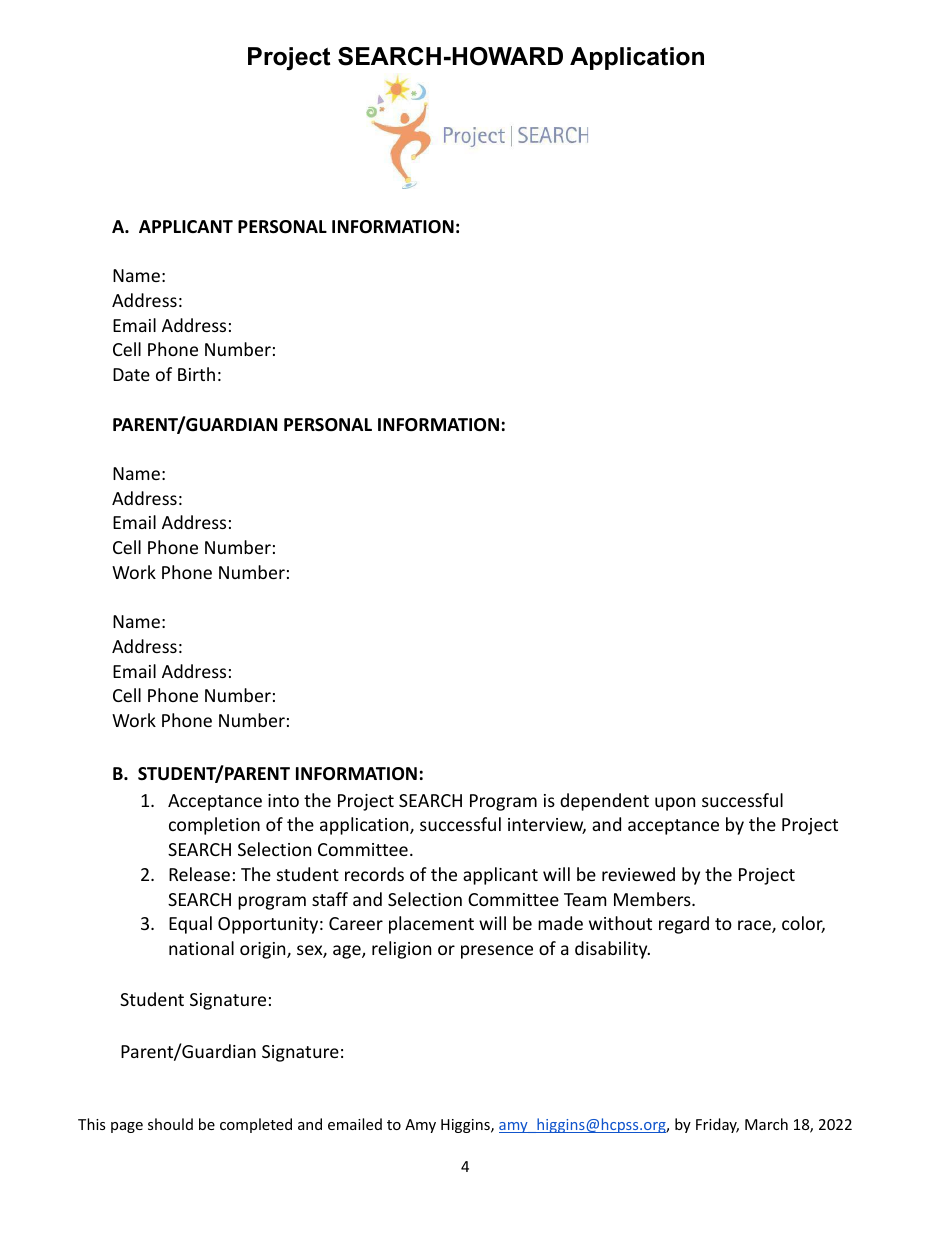 Image resolution: width=952 pixels, height=1233 pixels. Describe the element at coordinates (196, 374) in the screenshot. I see `Birth` at that location.
